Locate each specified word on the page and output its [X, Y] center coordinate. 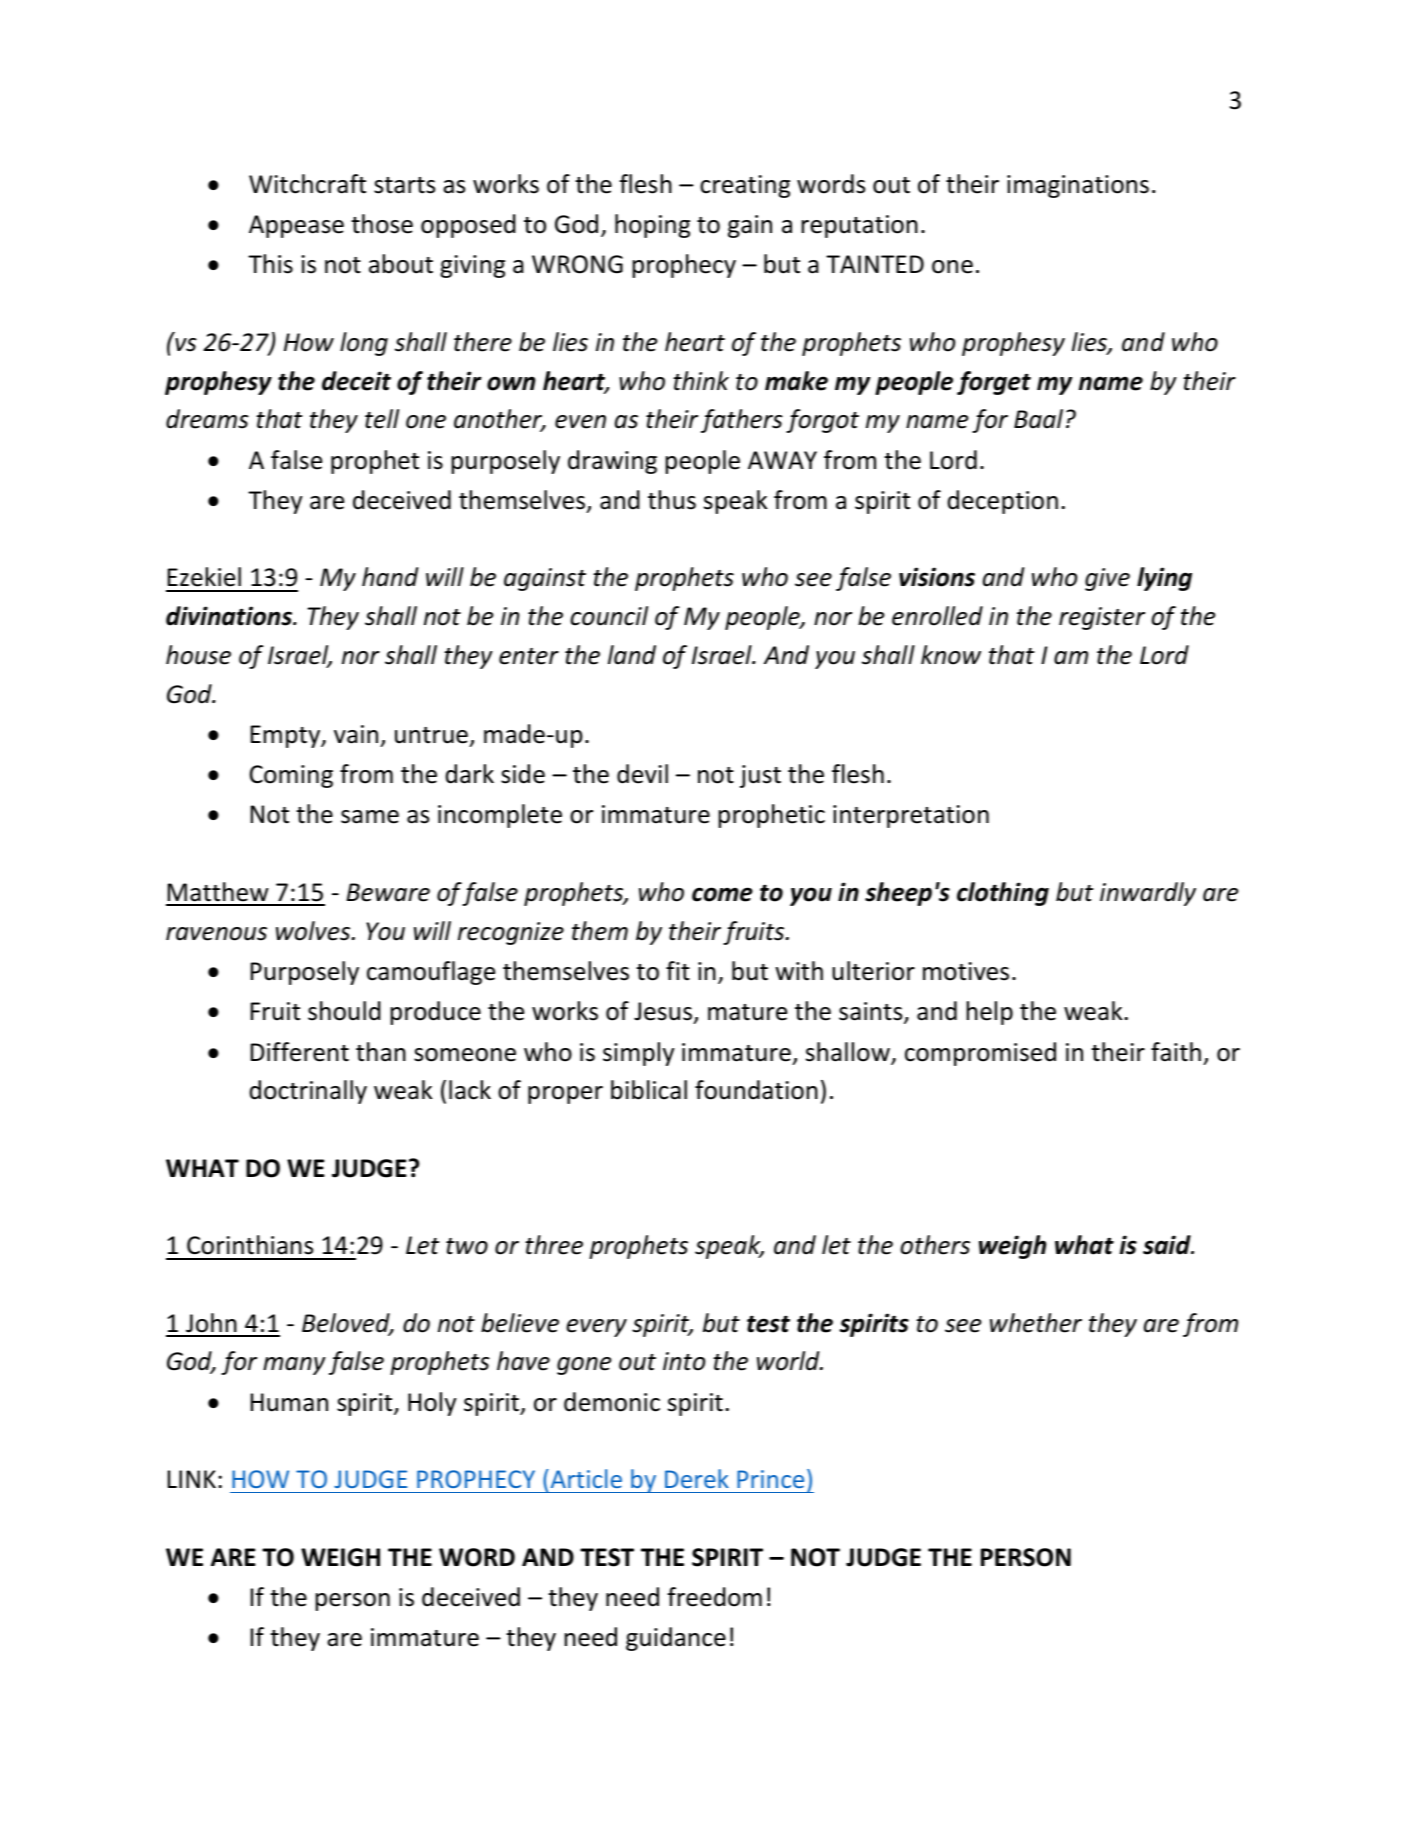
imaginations [1078, 186]
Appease [296, 226]
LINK [192, 1479]
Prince [770, 1479]
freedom [715, 1597]
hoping [652, 226]
